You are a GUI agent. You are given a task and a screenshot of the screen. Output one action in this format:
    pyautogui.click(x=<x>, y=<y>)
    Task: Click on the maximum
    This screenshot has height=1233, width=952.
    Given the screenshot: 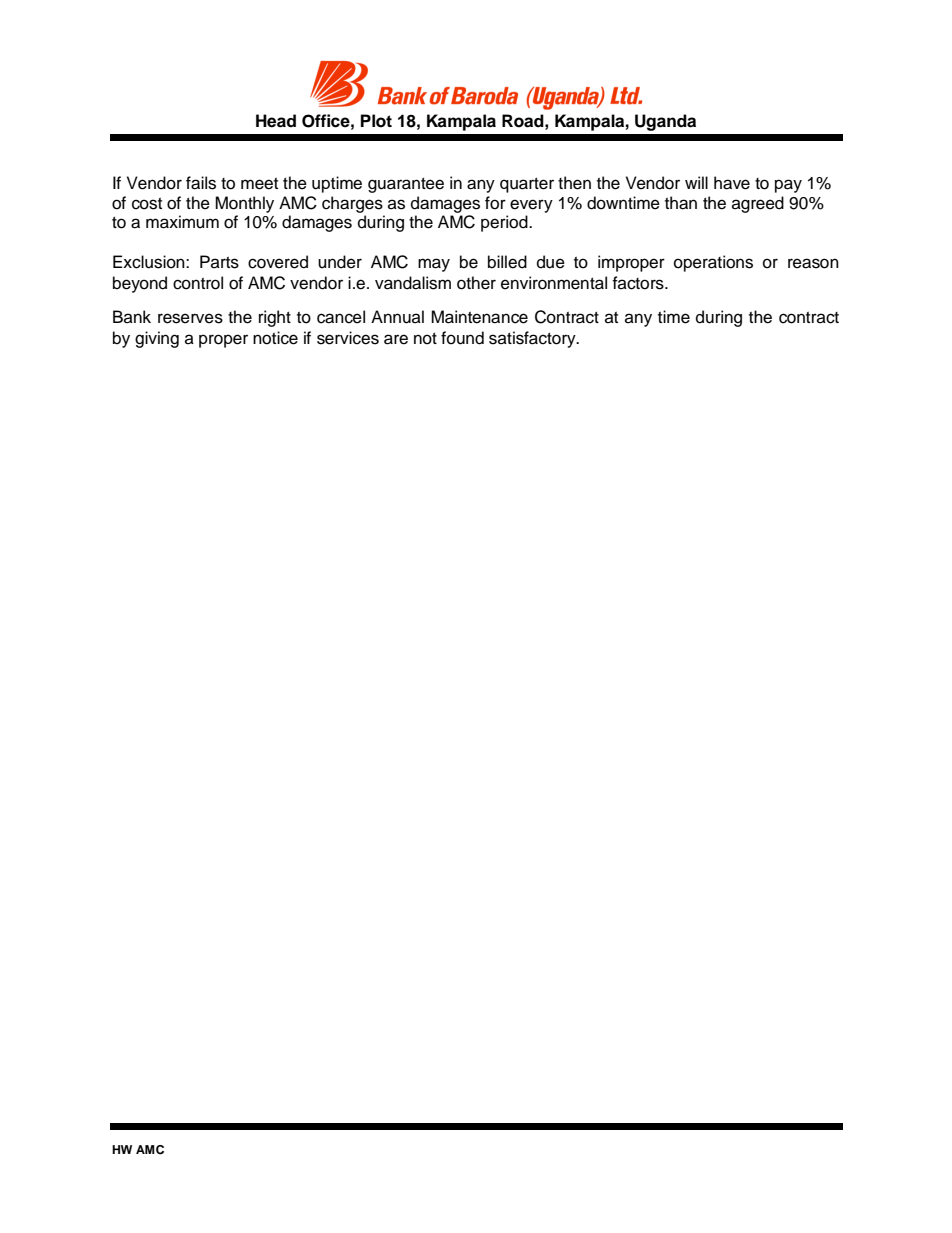 What is the action you would take?
    pyautogui.click(x=182, y=222)
